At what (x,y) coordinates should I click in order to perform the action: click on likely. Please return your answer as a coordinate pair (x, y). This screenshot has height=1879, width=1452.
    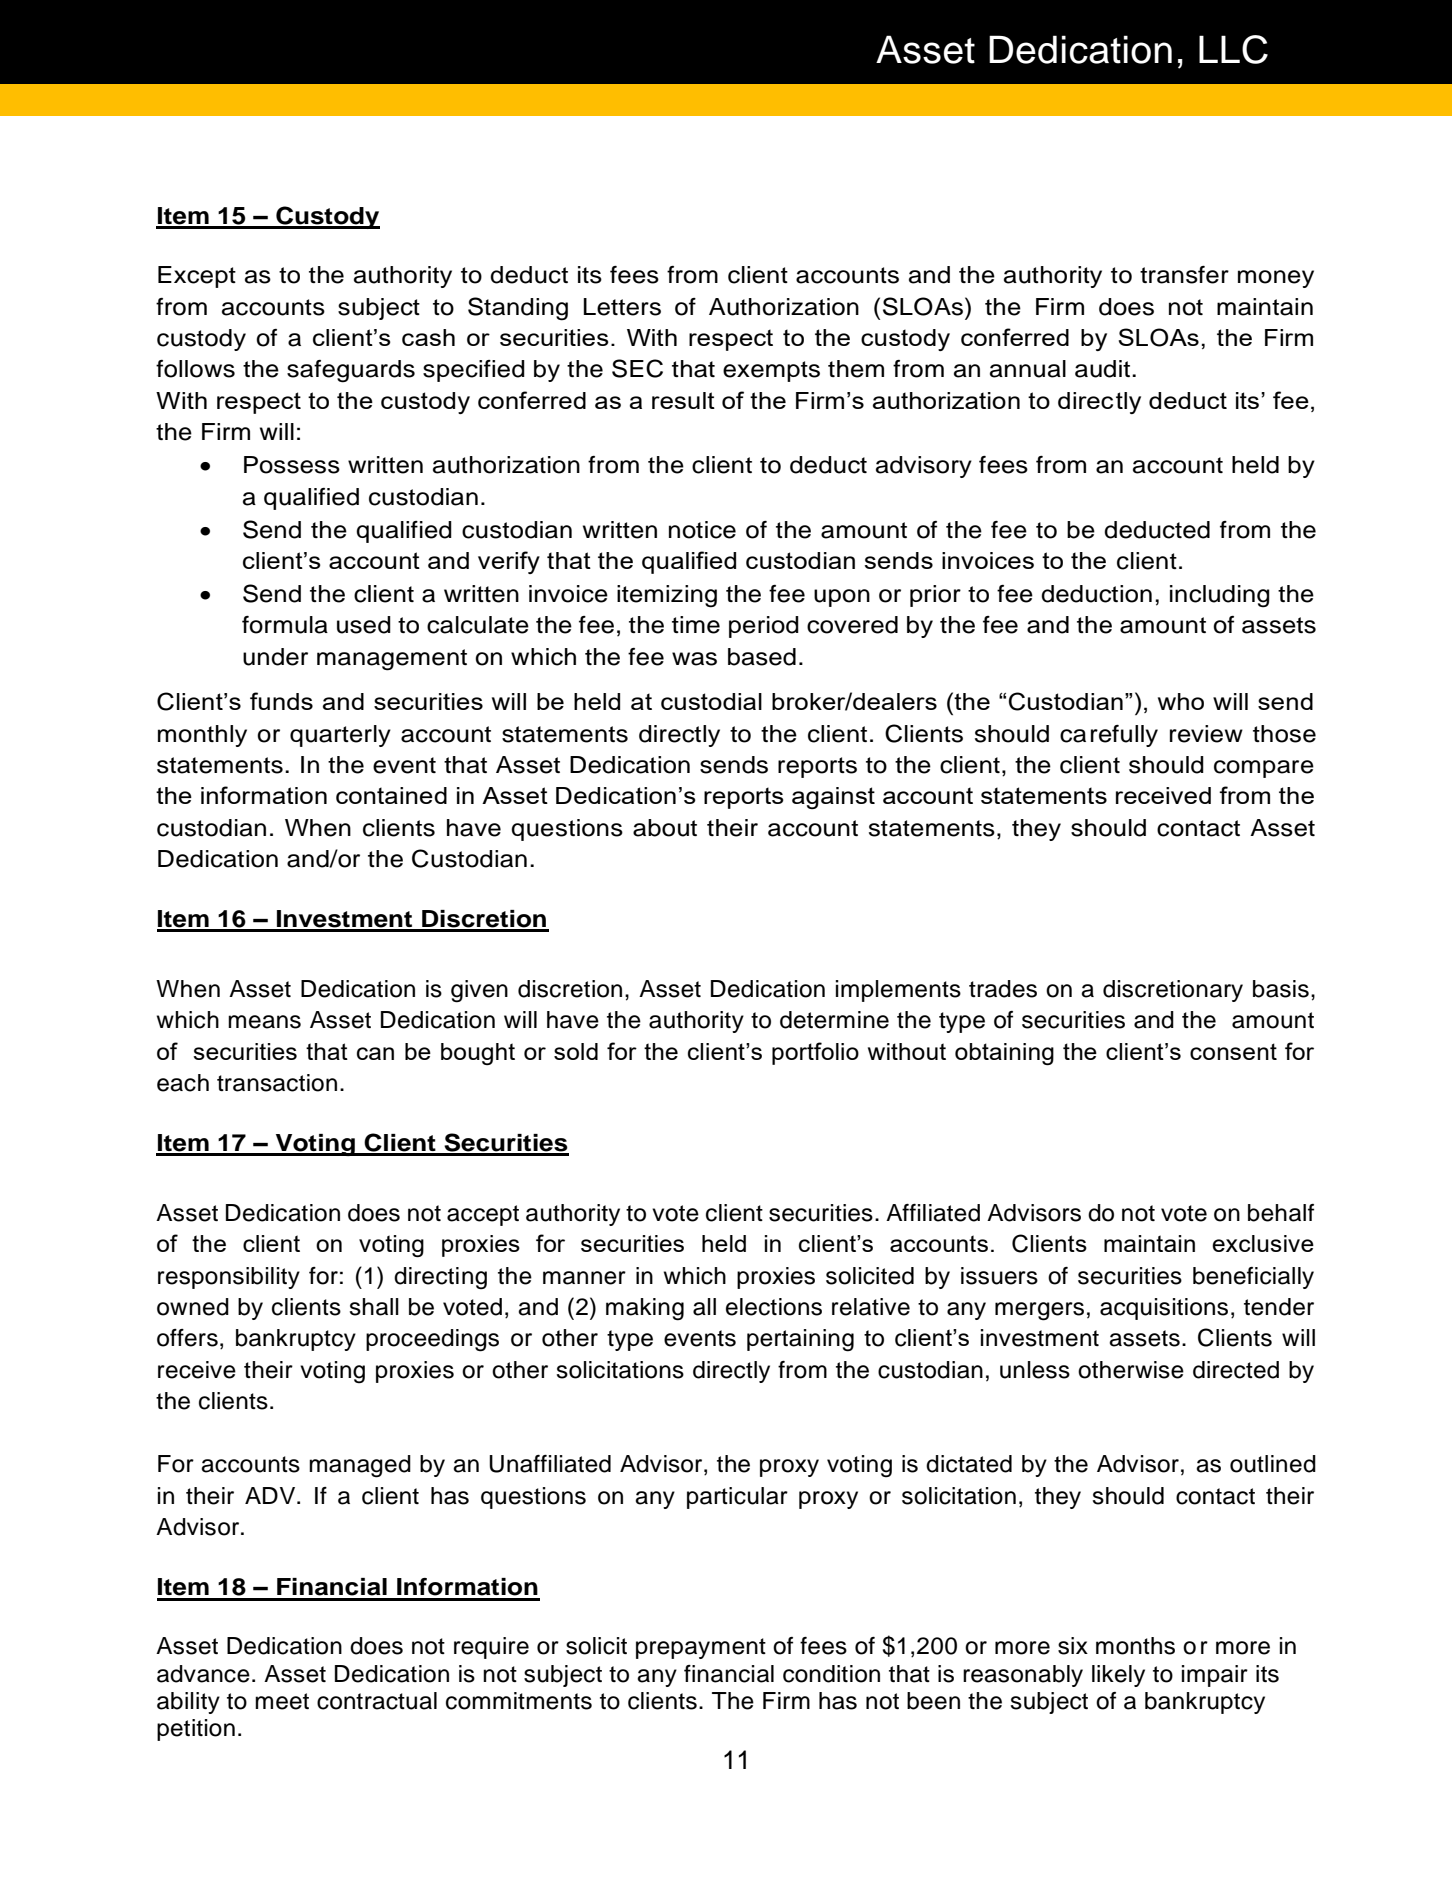
    Looking at the image, I should click on (1118, 1676).
